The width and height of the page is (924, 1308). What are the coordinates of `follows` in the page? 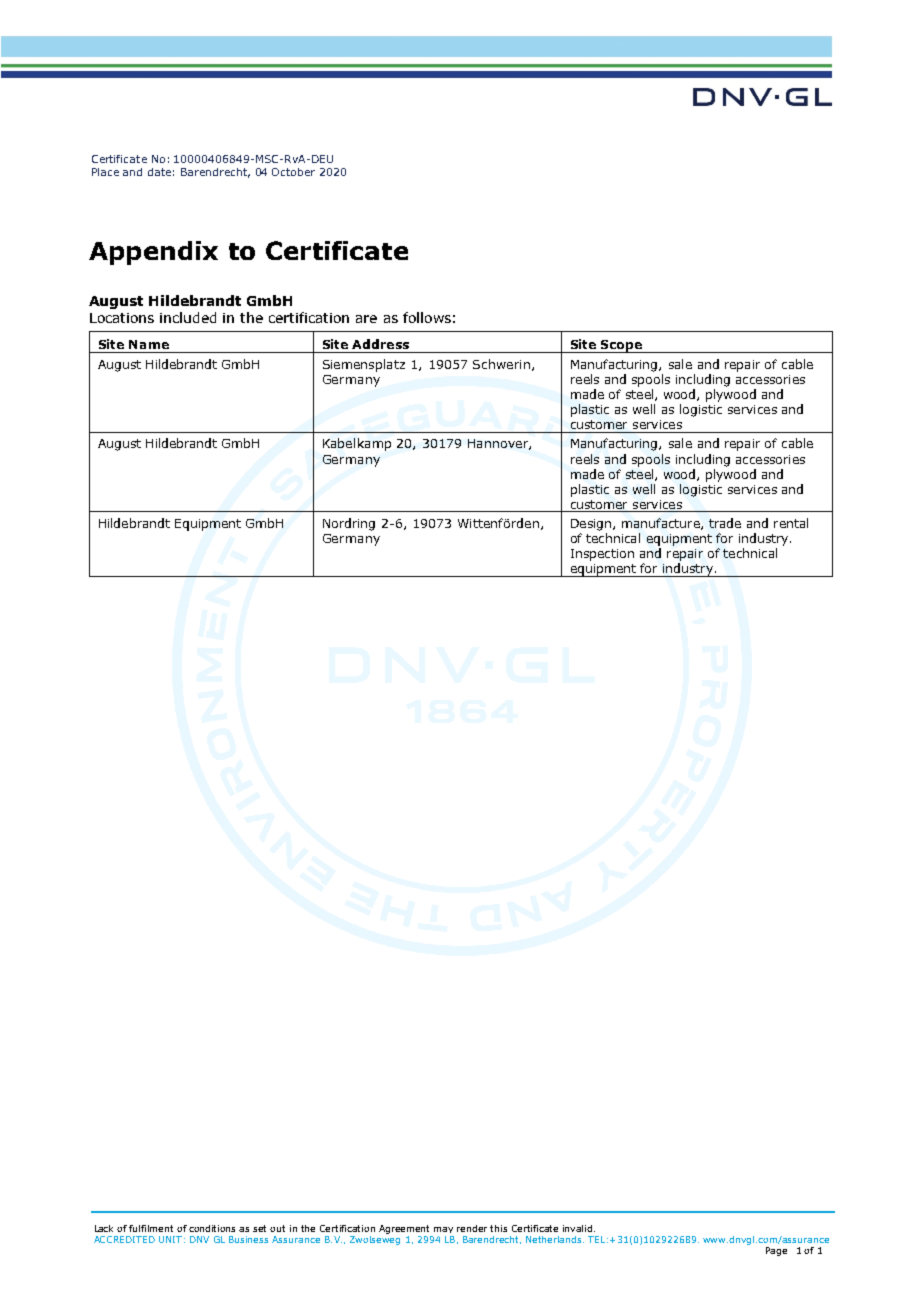 It's located at (427, 317).
